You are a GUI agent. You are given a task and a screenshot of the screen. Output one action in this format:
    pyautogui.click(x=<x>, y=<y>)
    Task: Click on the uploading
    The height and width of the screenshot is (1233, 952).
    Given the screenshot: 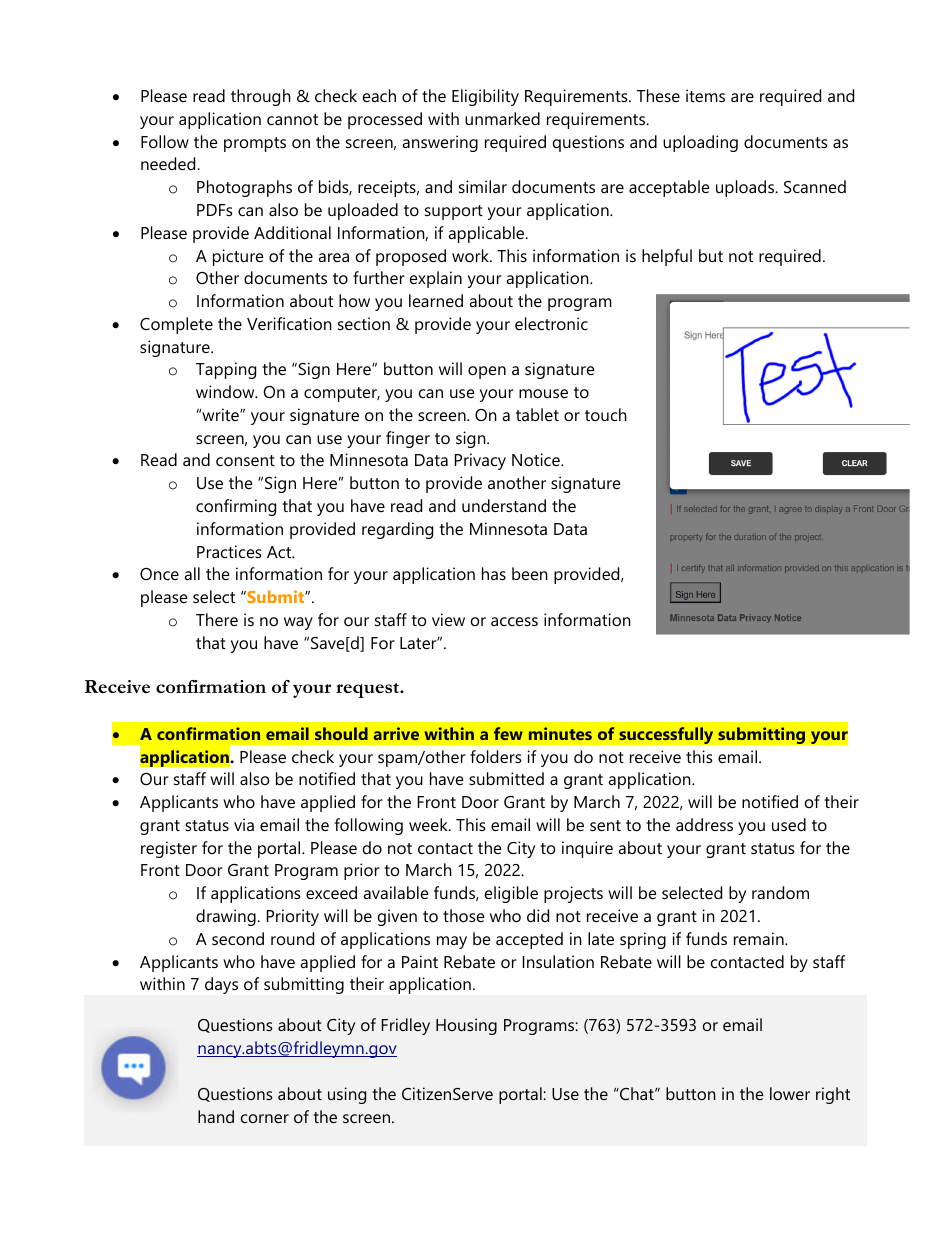 What is the action you would take?
    pyautogui.click(x=700, y=143)
